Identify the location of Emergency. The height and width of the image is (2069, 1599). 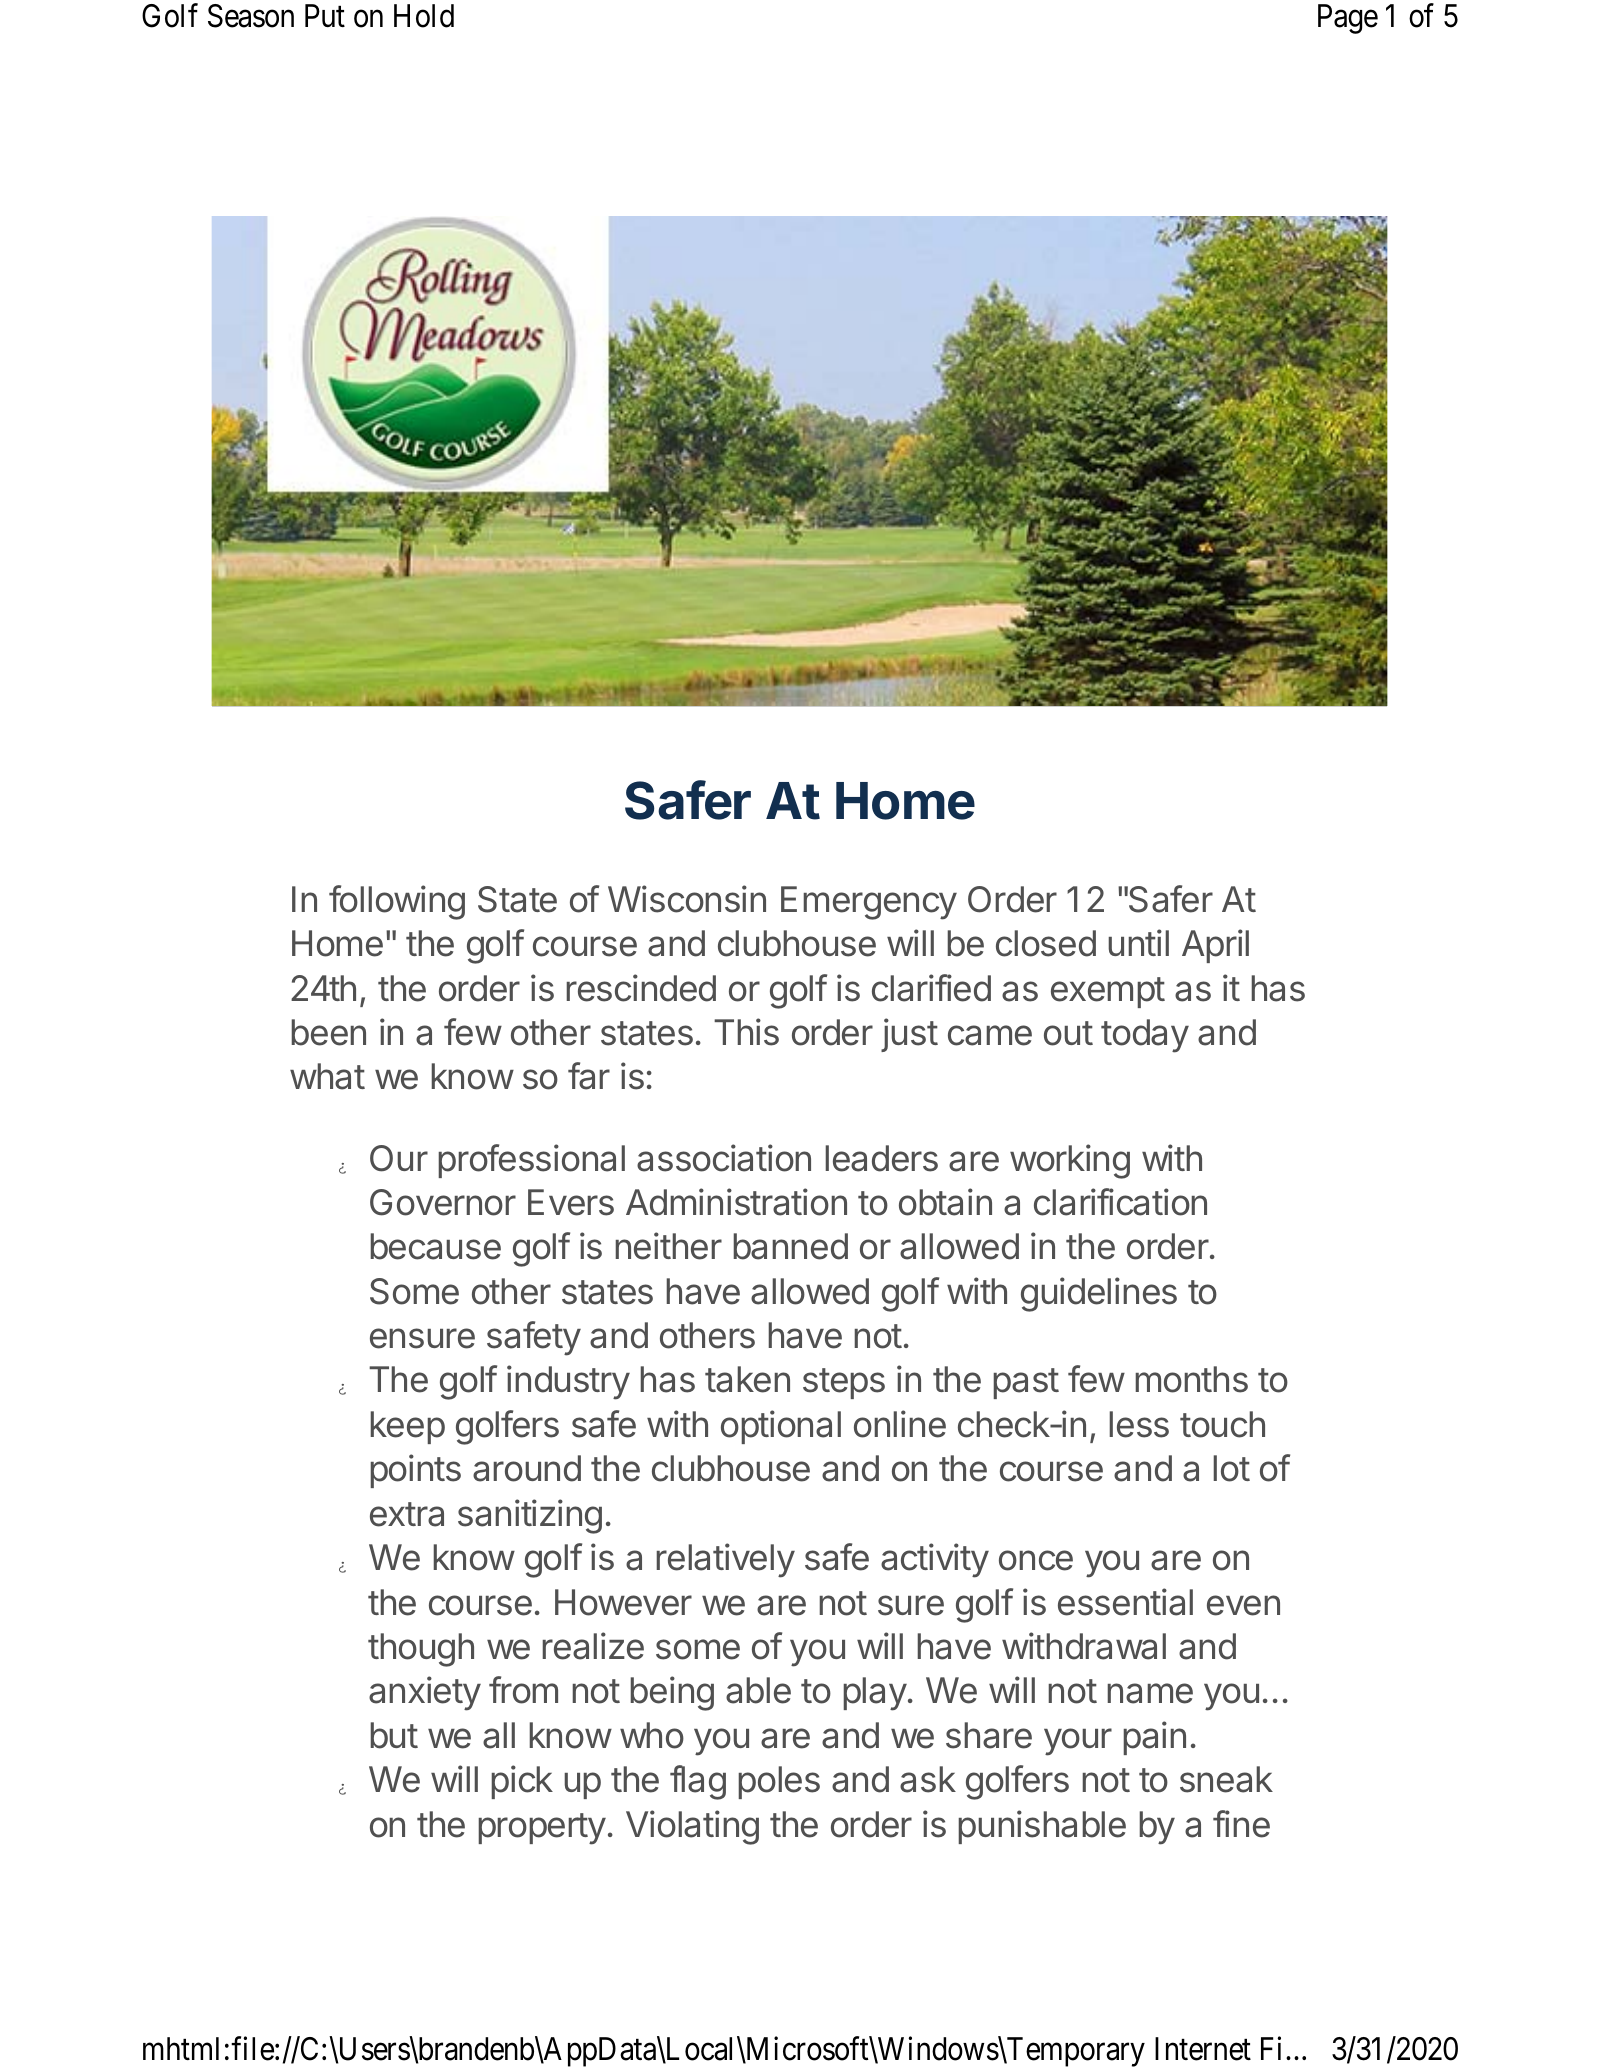
(869, 903).
